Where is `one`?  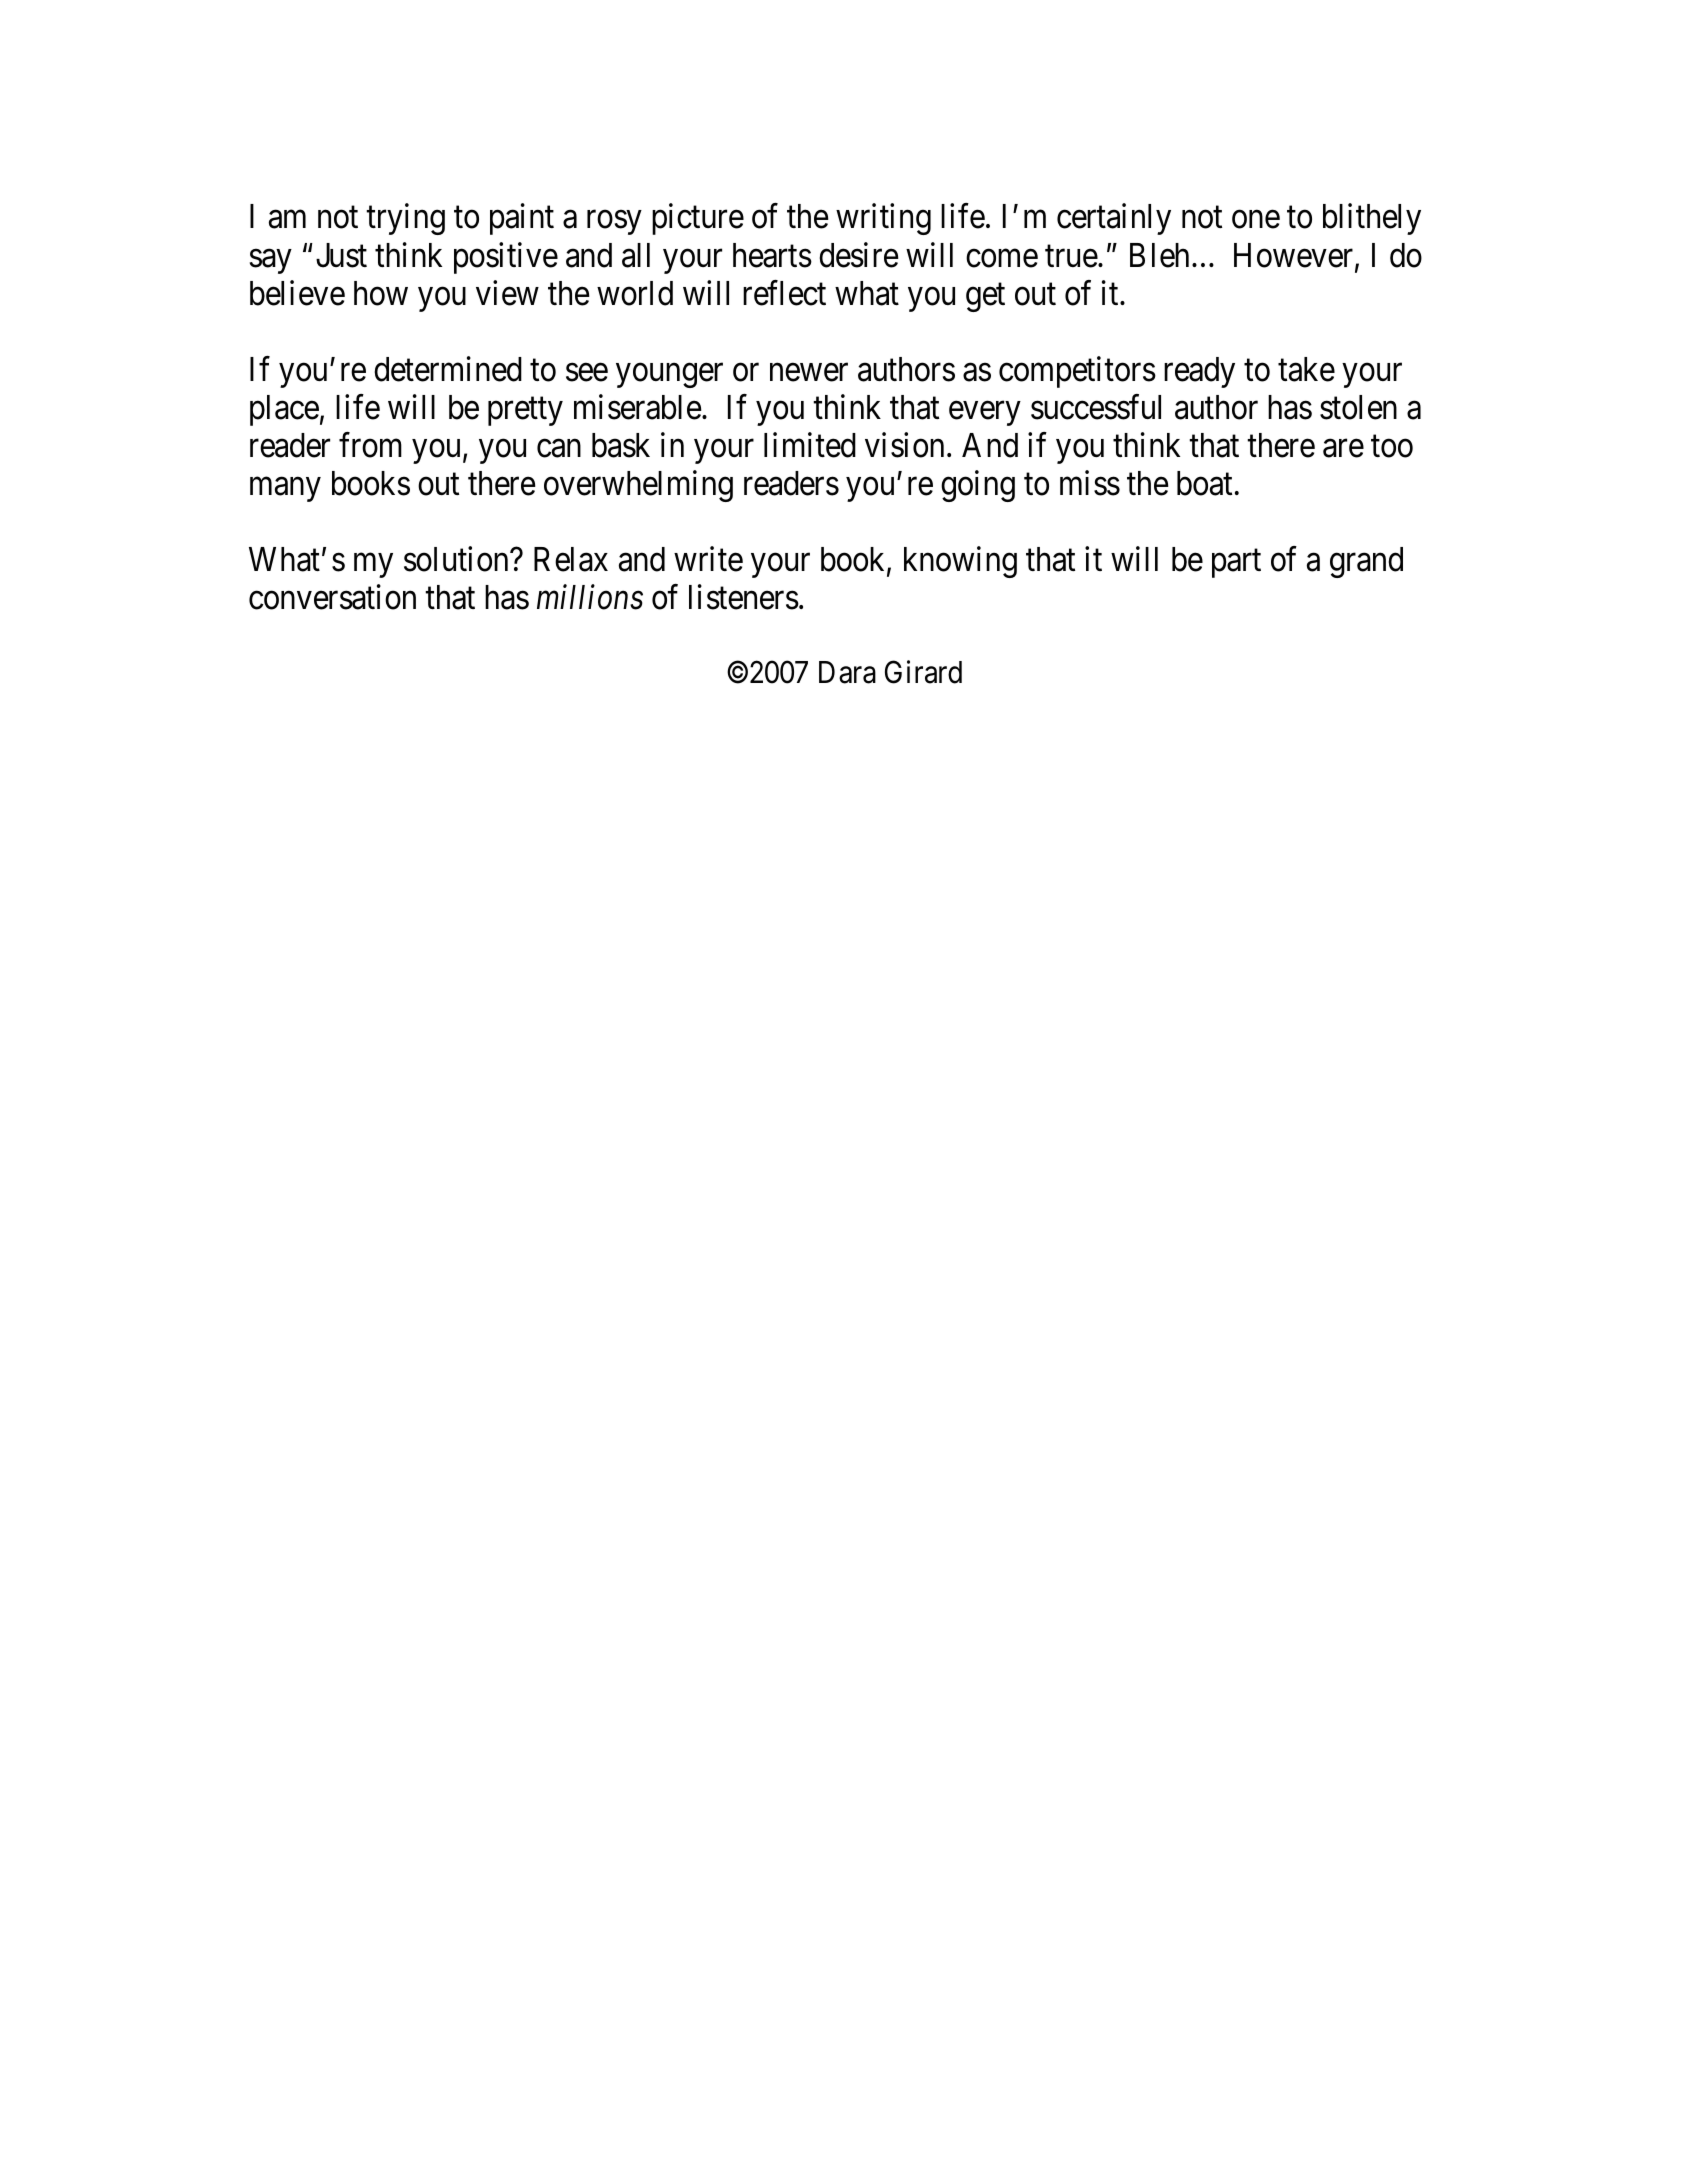 one is located at coordinates (1256, 220).
